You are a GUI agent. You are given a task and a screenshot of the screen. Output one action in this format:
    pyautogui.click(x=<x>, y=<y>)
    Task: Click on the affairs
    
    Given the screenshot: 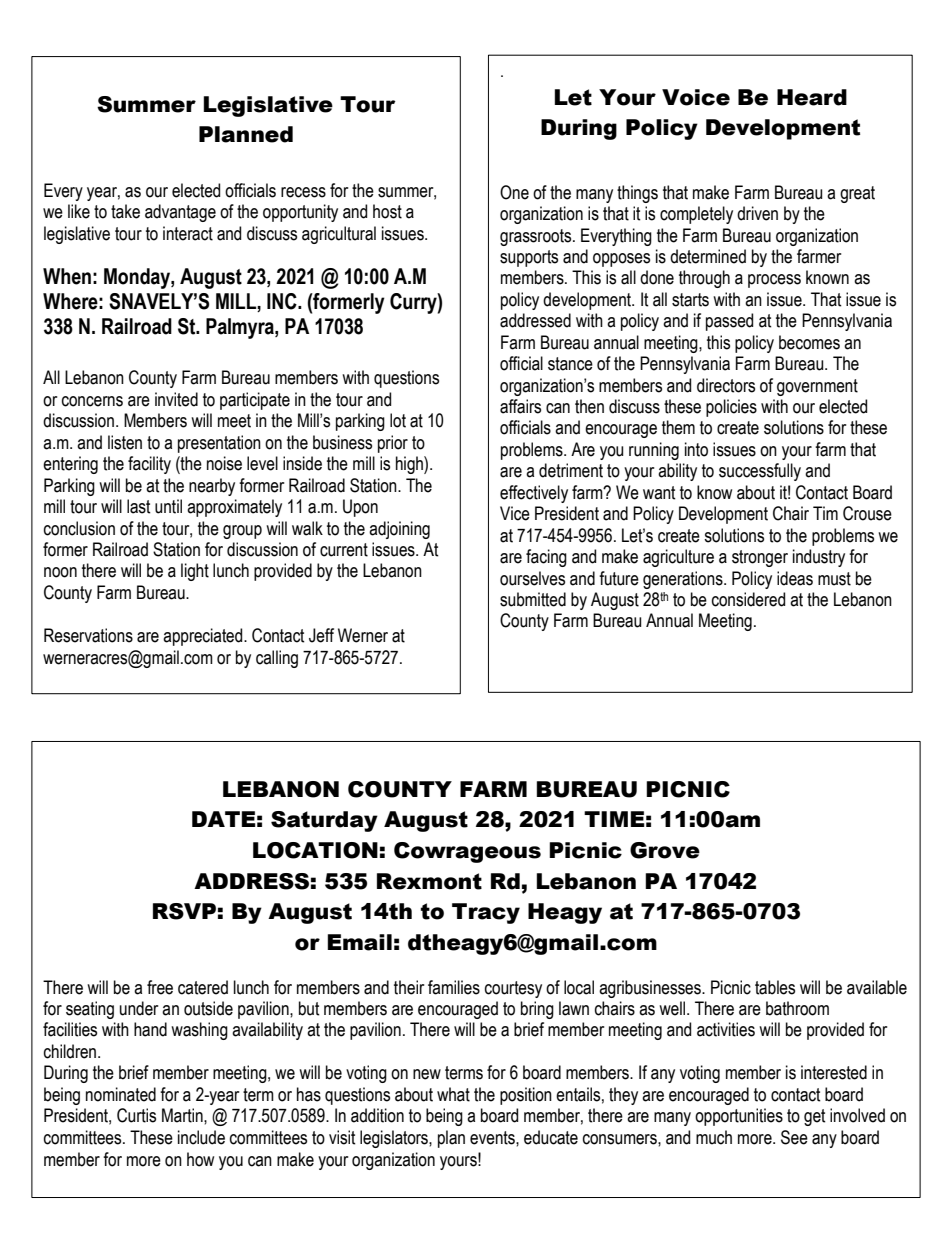 What is the action you would take?
    pyautogui.click(x=520, y=406)
